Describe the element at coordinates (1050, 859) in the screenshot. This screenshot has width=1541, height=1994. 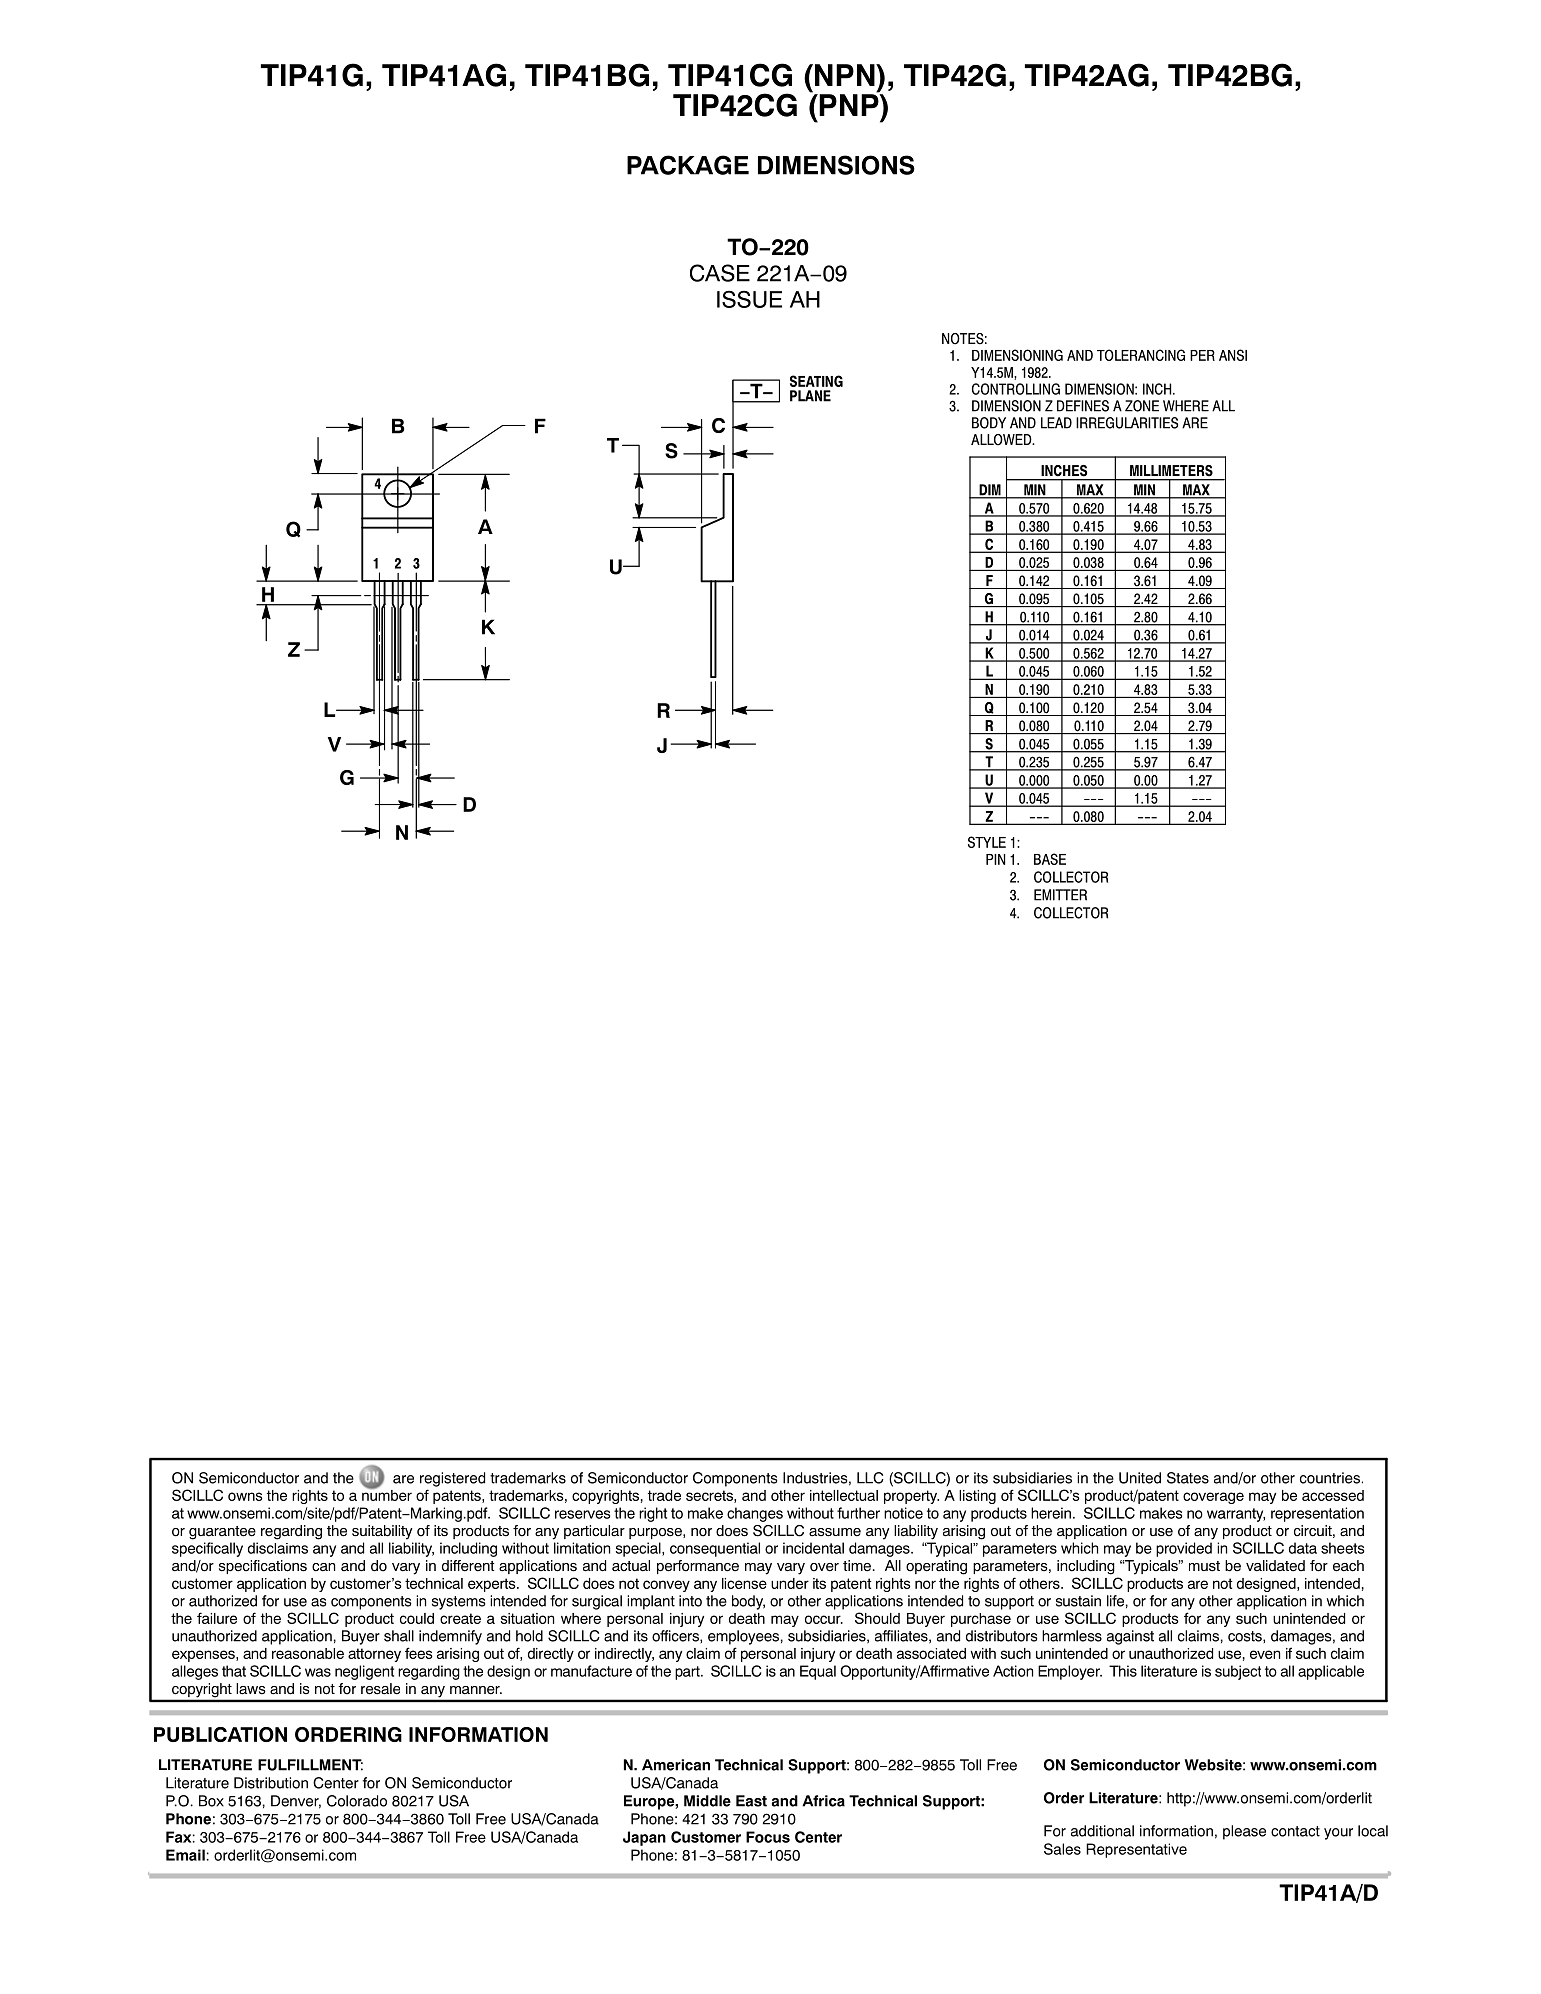
I see `BASE` at that location.
